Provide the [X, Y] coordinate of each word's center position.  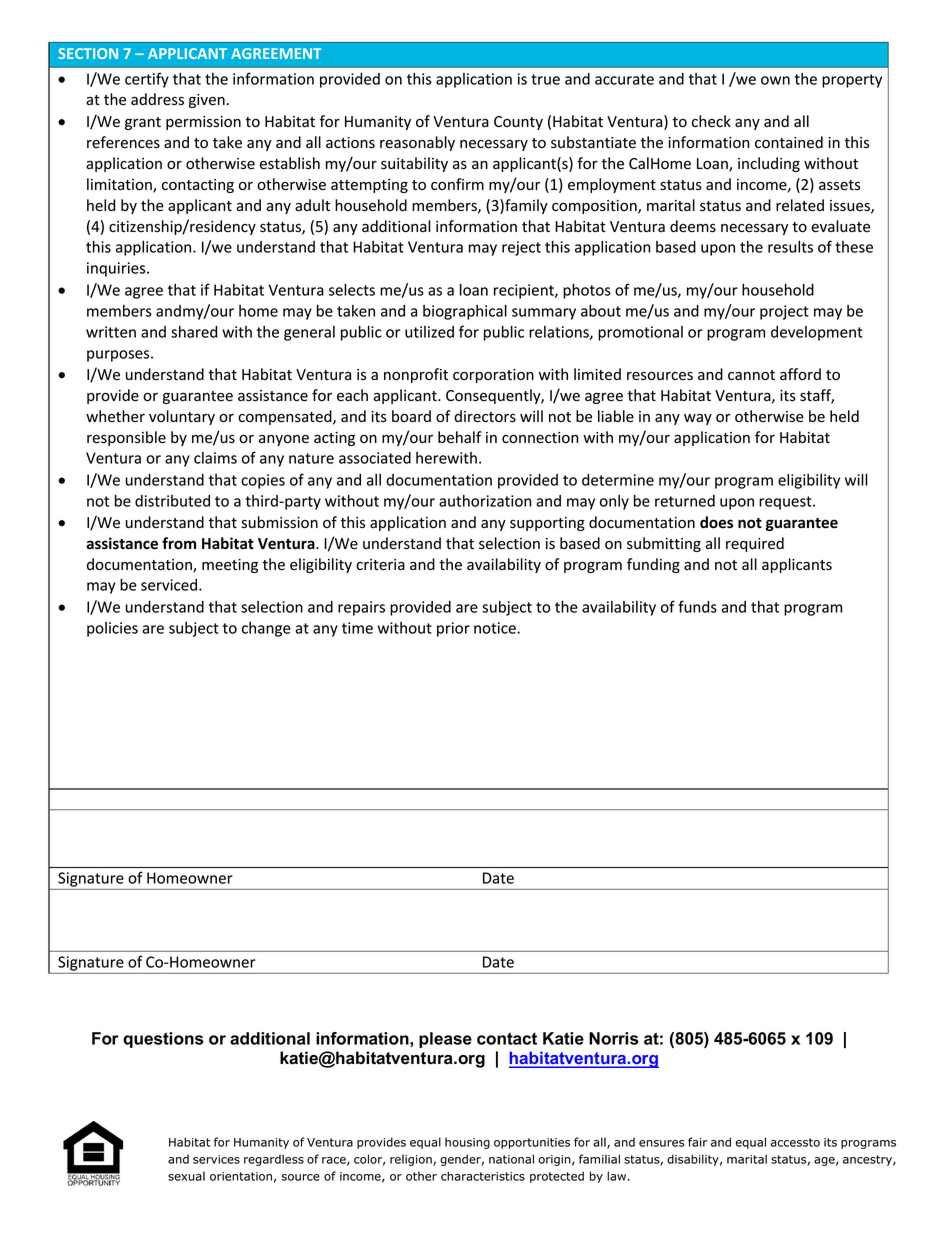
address [157, 99]
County [518, 123]
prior [453, 629]
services [216, 1159]
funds [697, 606]
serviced [170, 585]
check [711, 121]
